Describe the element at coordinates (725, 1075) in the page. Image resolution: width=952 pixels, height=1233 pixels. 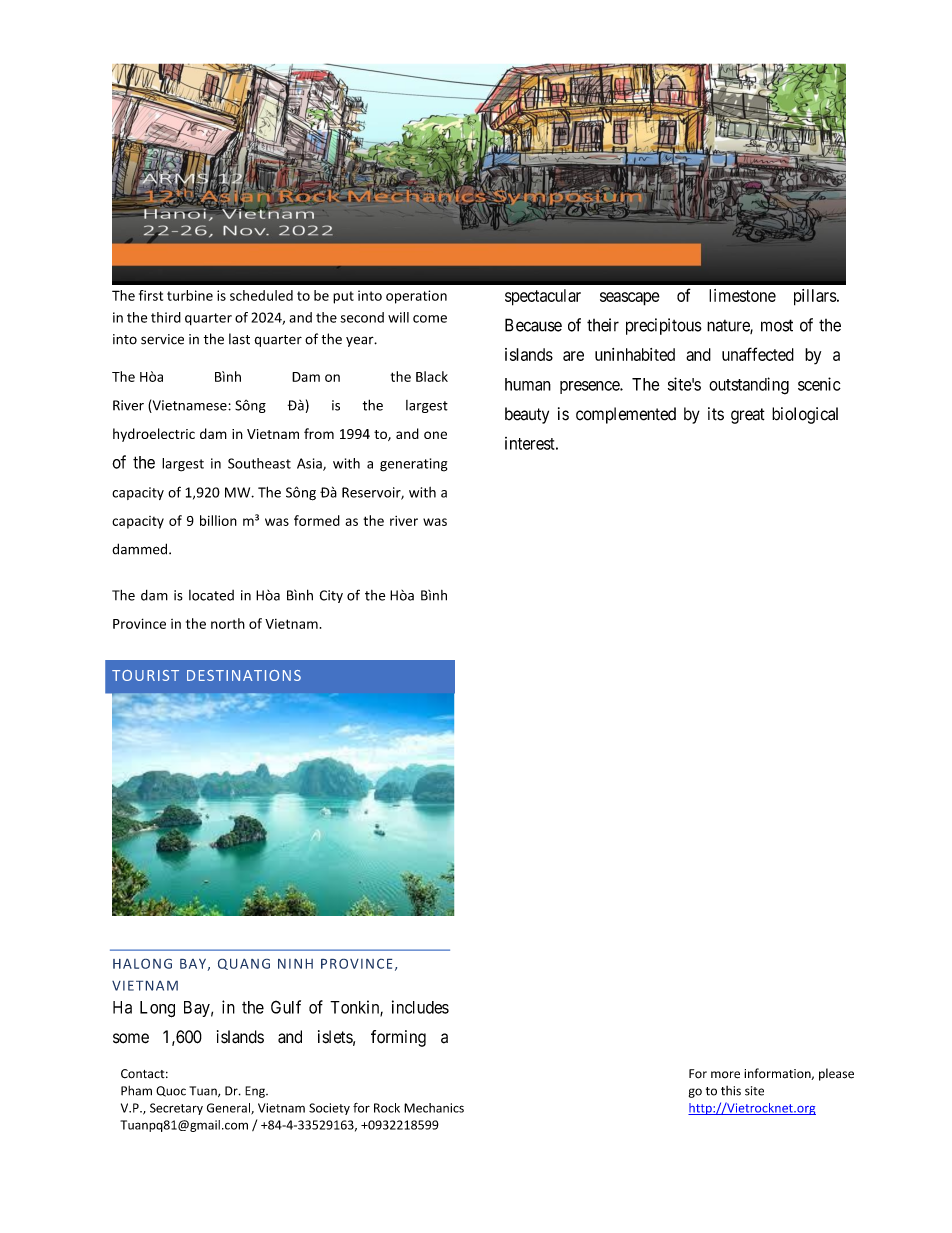
I see `more` at that location.
